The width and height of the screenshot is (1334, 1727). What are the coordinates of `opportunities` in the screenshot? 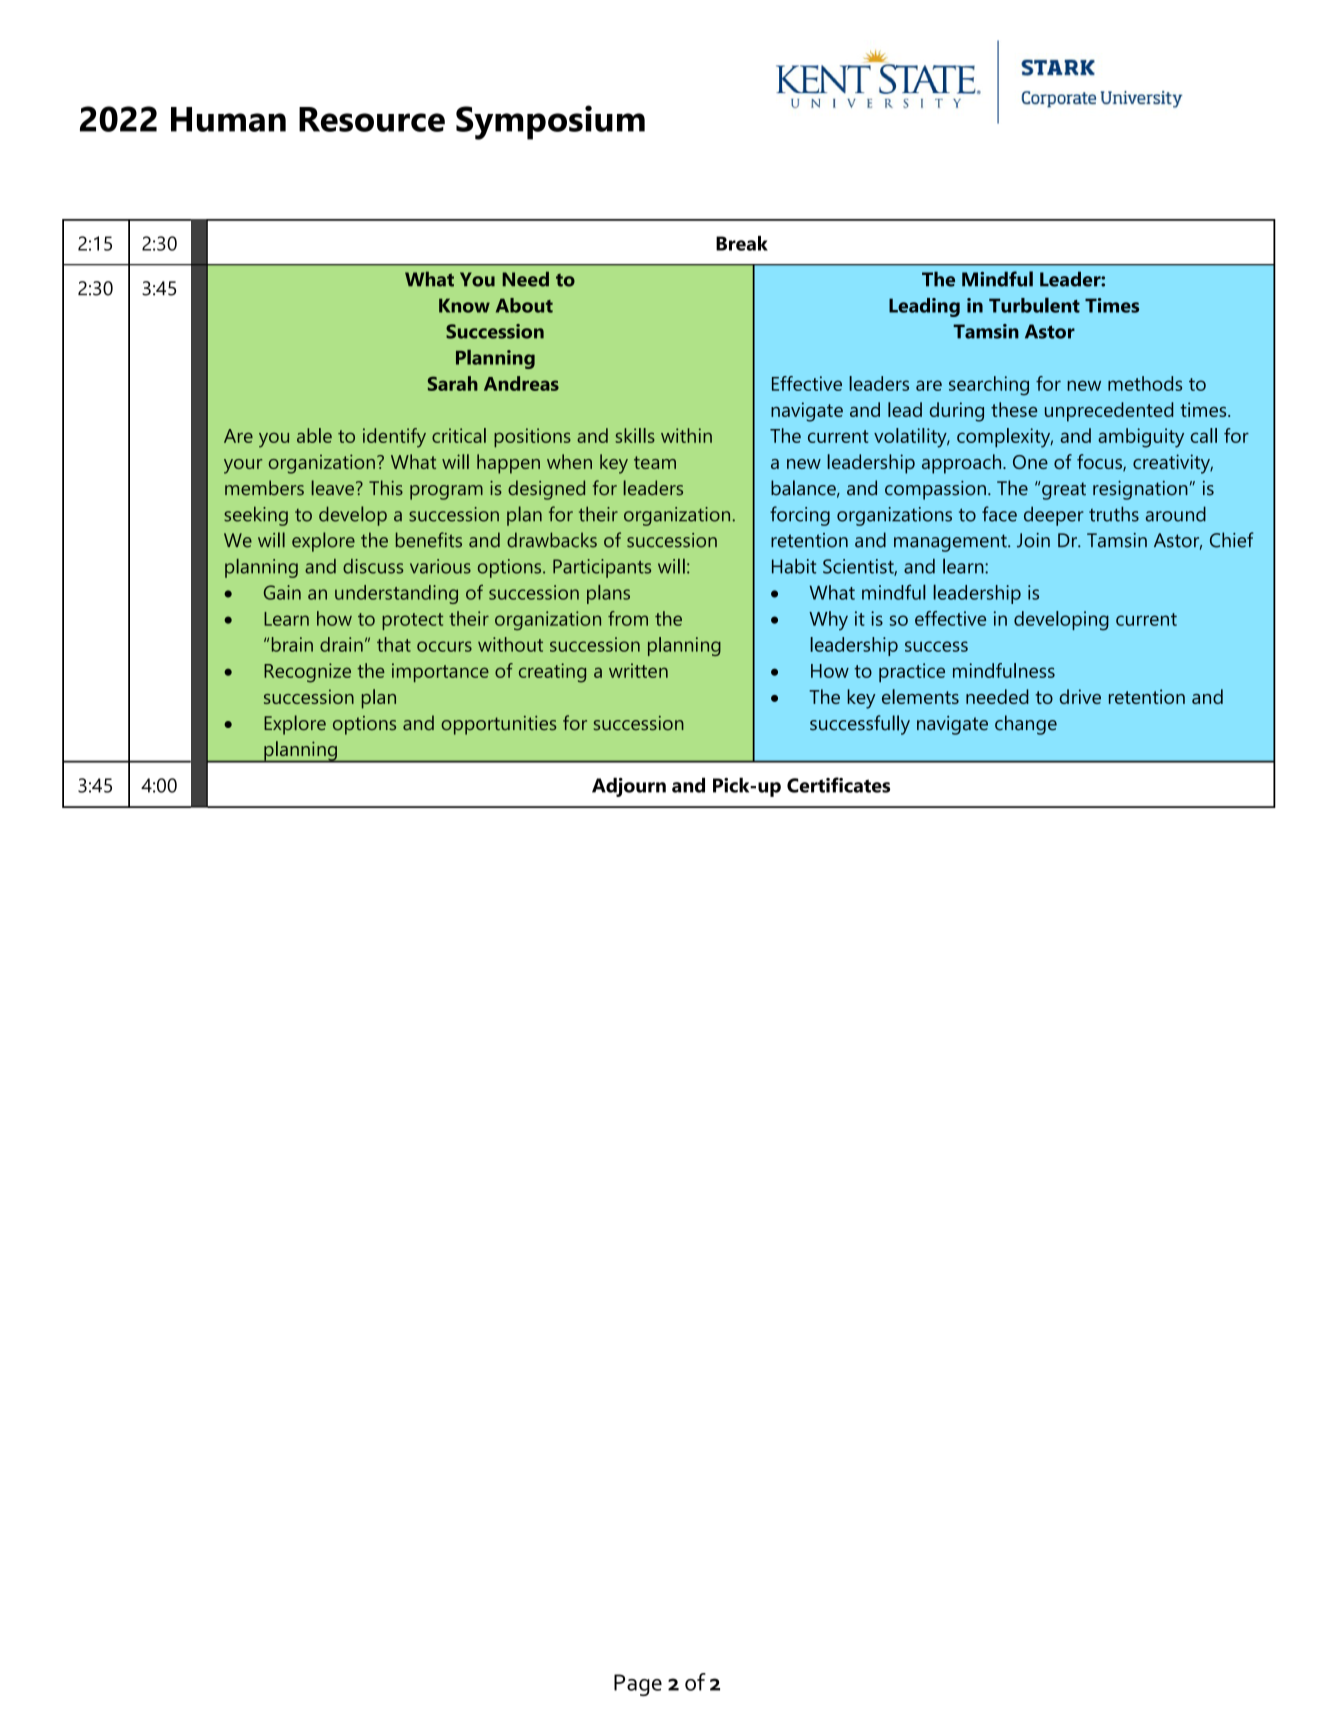 It's located at (499, 725).
